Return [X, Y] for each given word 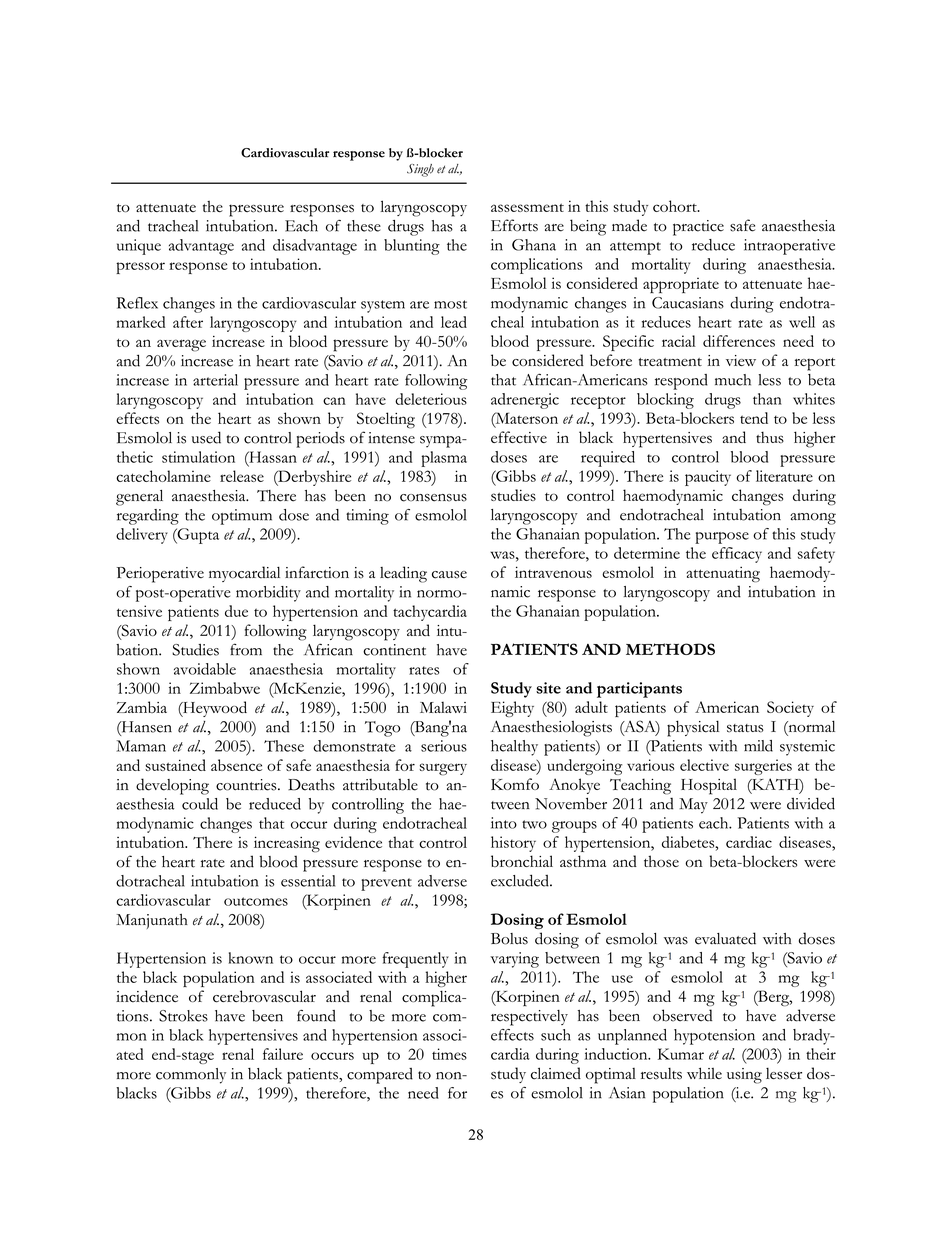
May [693, 806]
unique [139, 247]
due [236, 611]
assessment [527, 207]
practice [698, 228]
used [206, 437]
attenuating [723, 574]
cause [449, 575]
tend [754, 418]
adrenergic [525, 401]
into [504, 823]
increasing [287, 844]
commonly [191, 1076]
